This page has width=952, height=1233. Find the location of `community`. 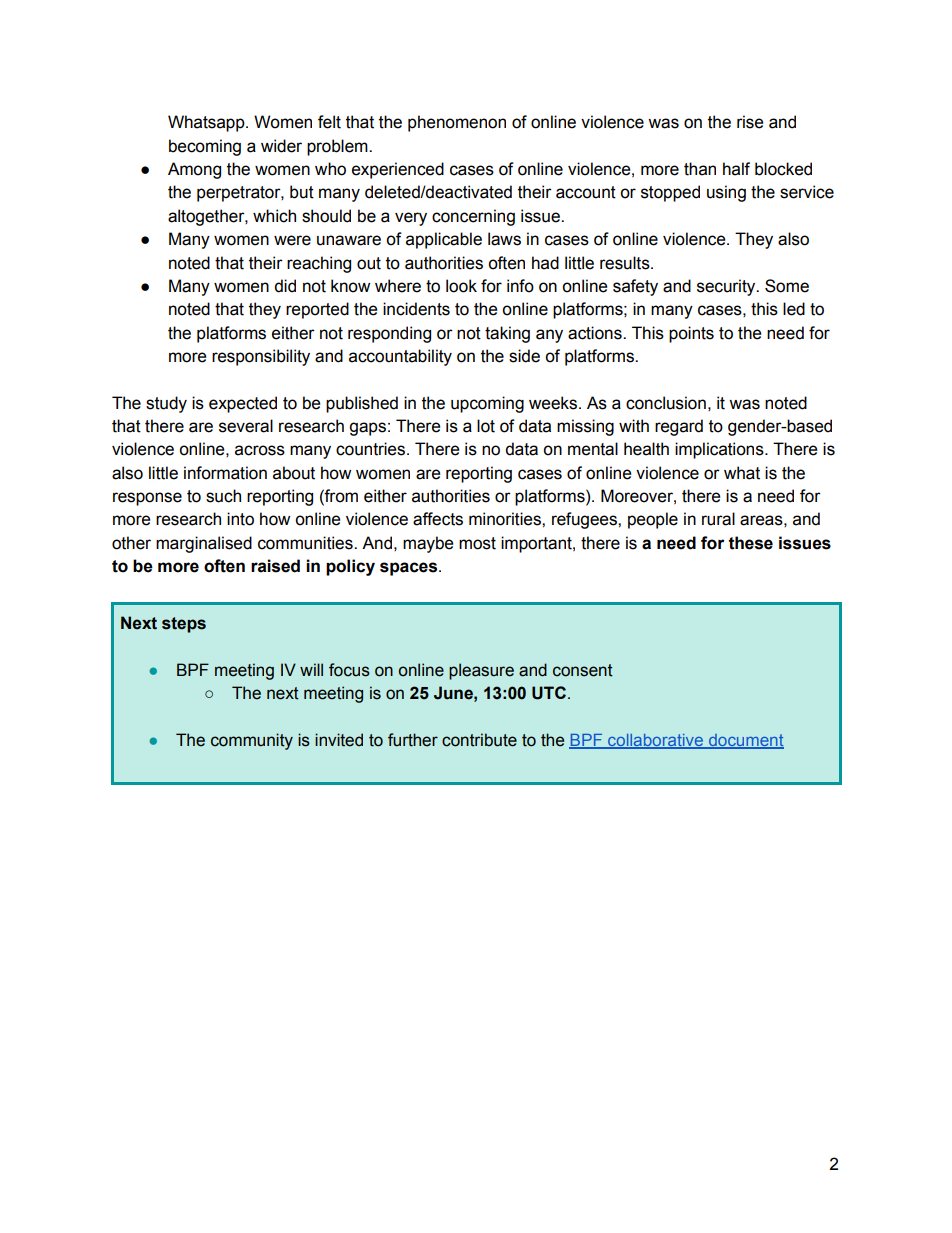

community is located at coordinates (252, 741).
